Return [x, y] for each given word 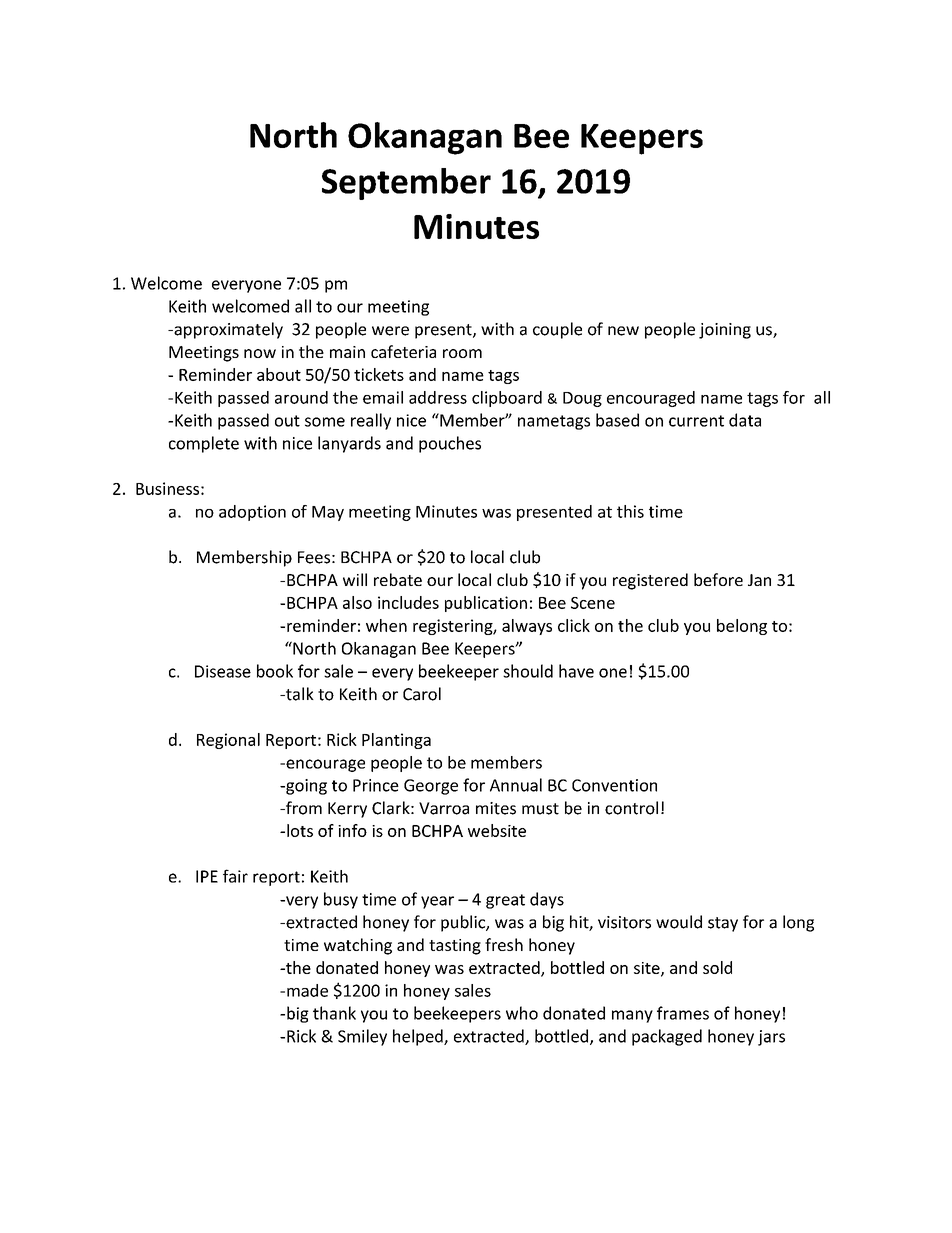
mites [496, 808]
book [275, 671]
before [718, 579]
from [303, 808]
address [438, 397]
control [631, 808]
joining [725, 331]
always [527, 627]
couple [557, 330]
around [301, 397]
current [696, 421]
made [307, 990]
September [406, 184]
